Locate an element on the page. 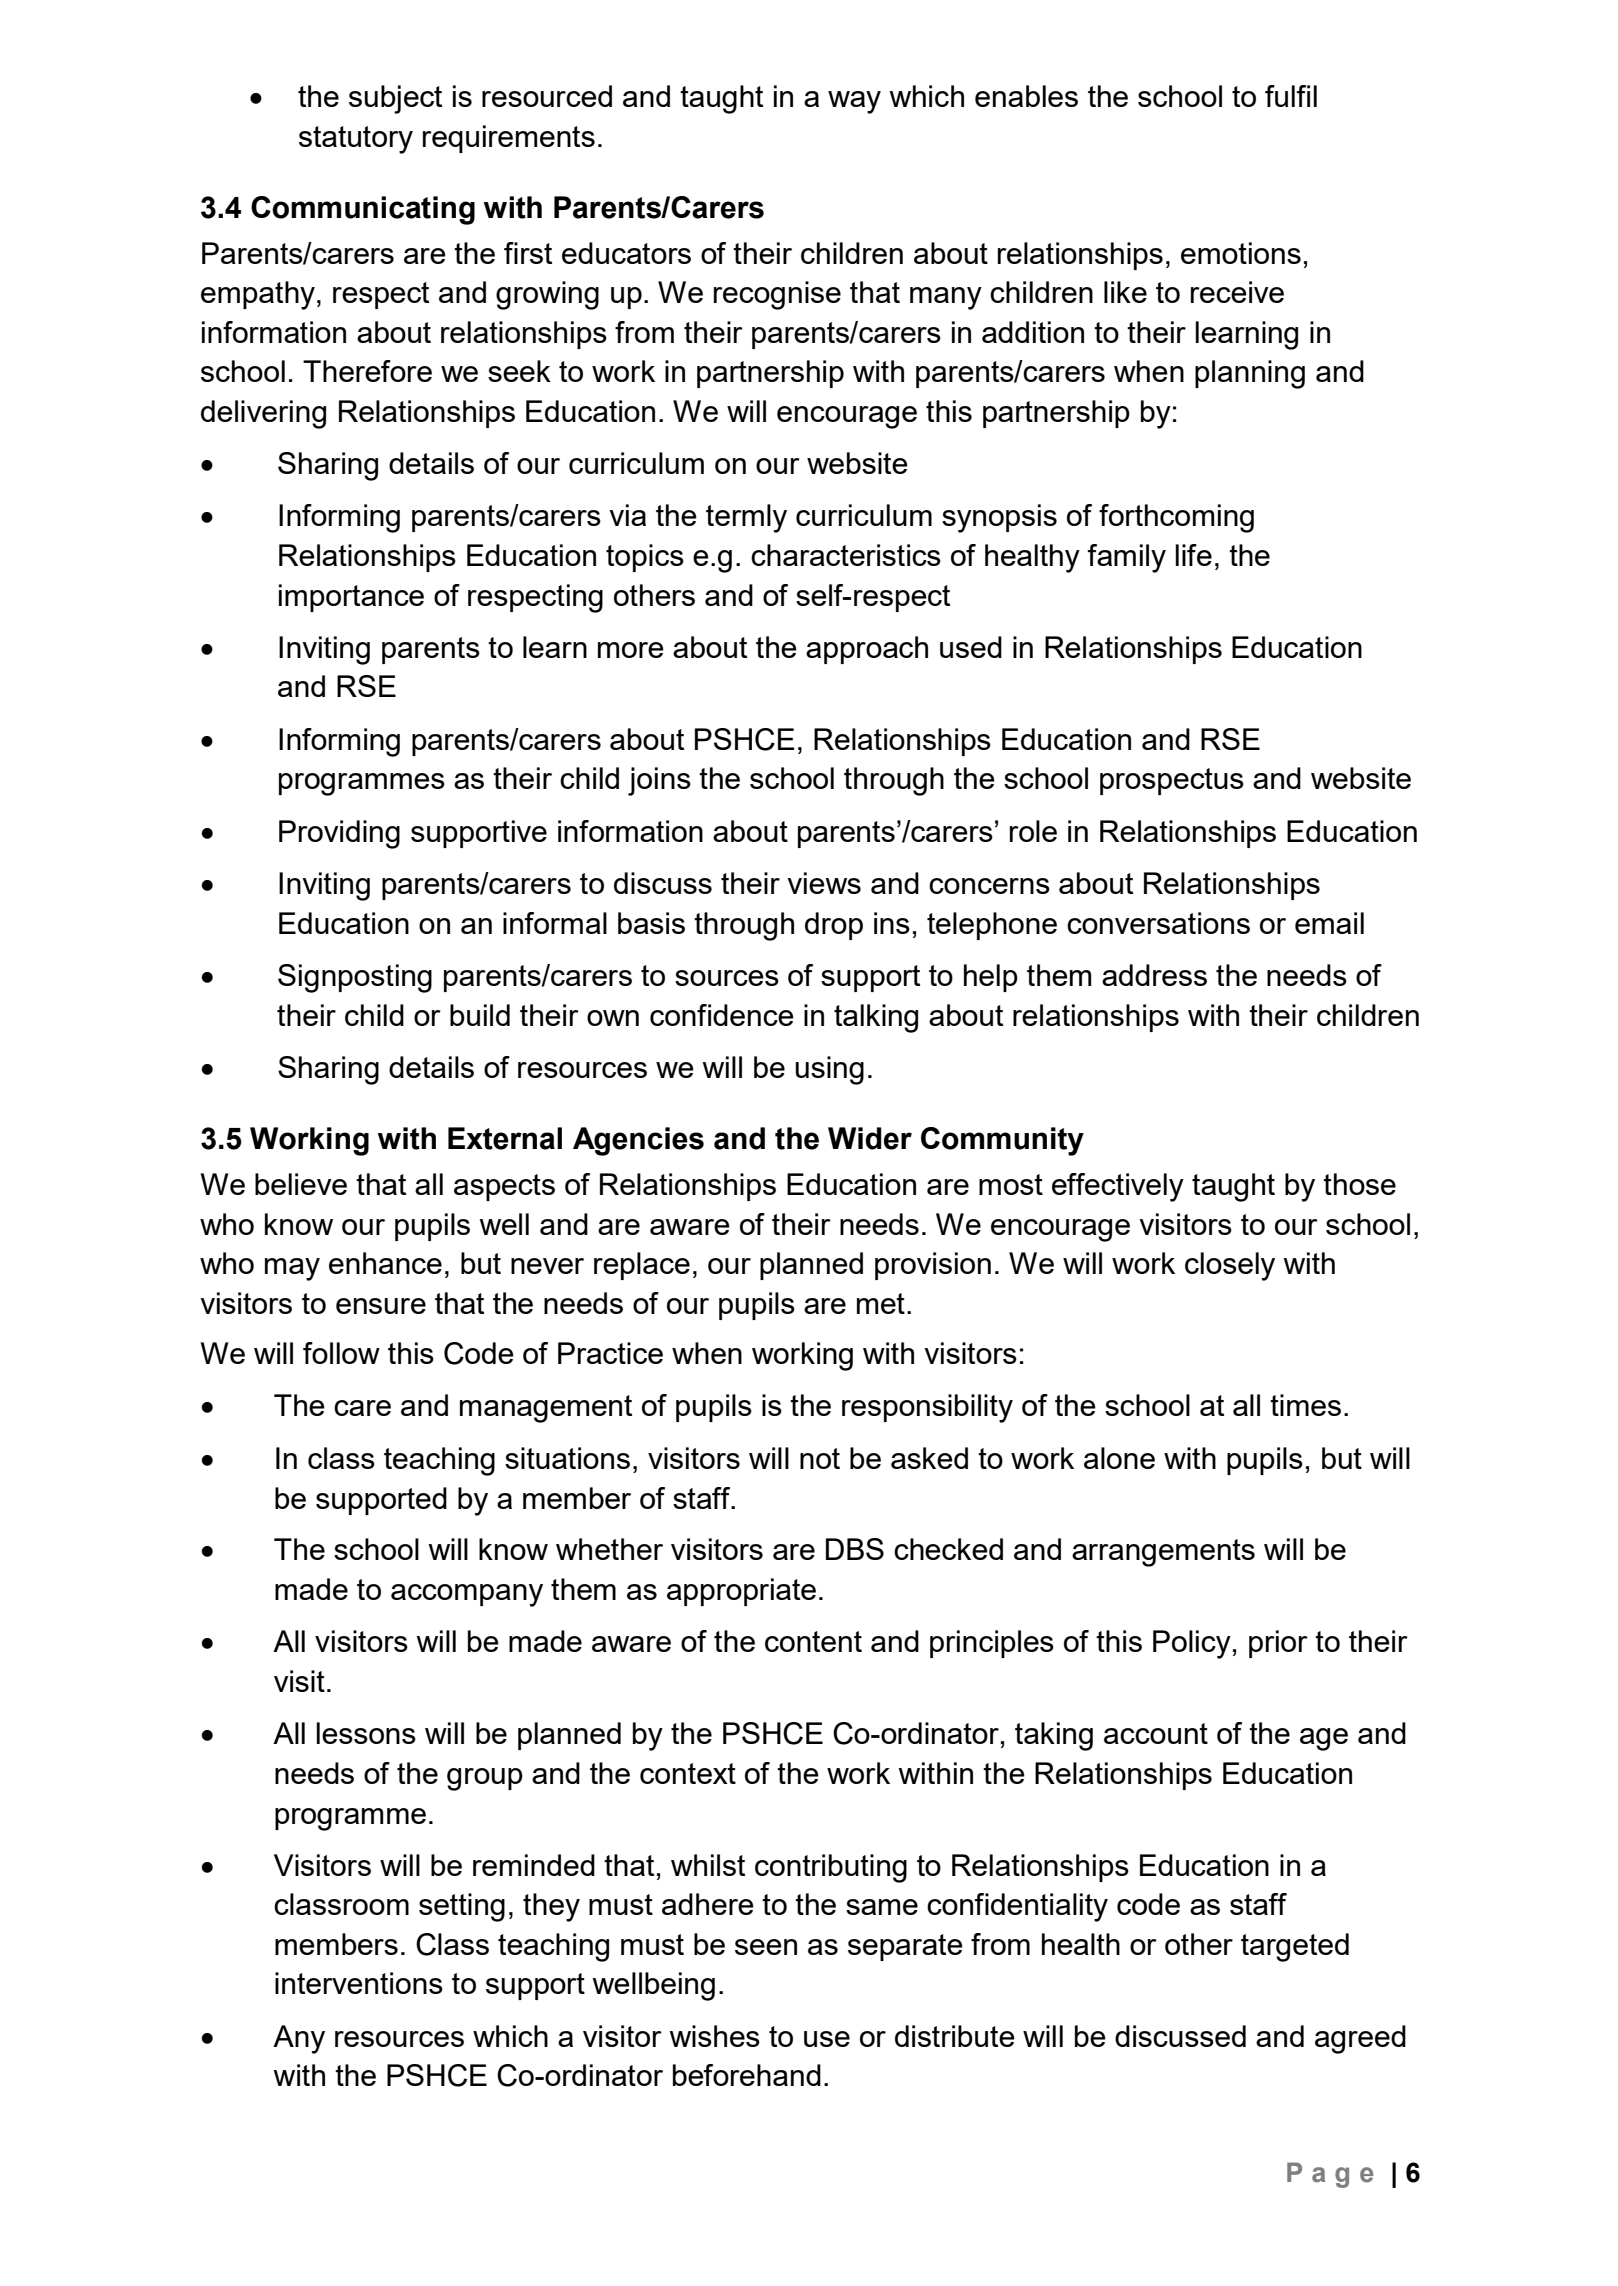  lessons is located at coordinates (366, 1733).
